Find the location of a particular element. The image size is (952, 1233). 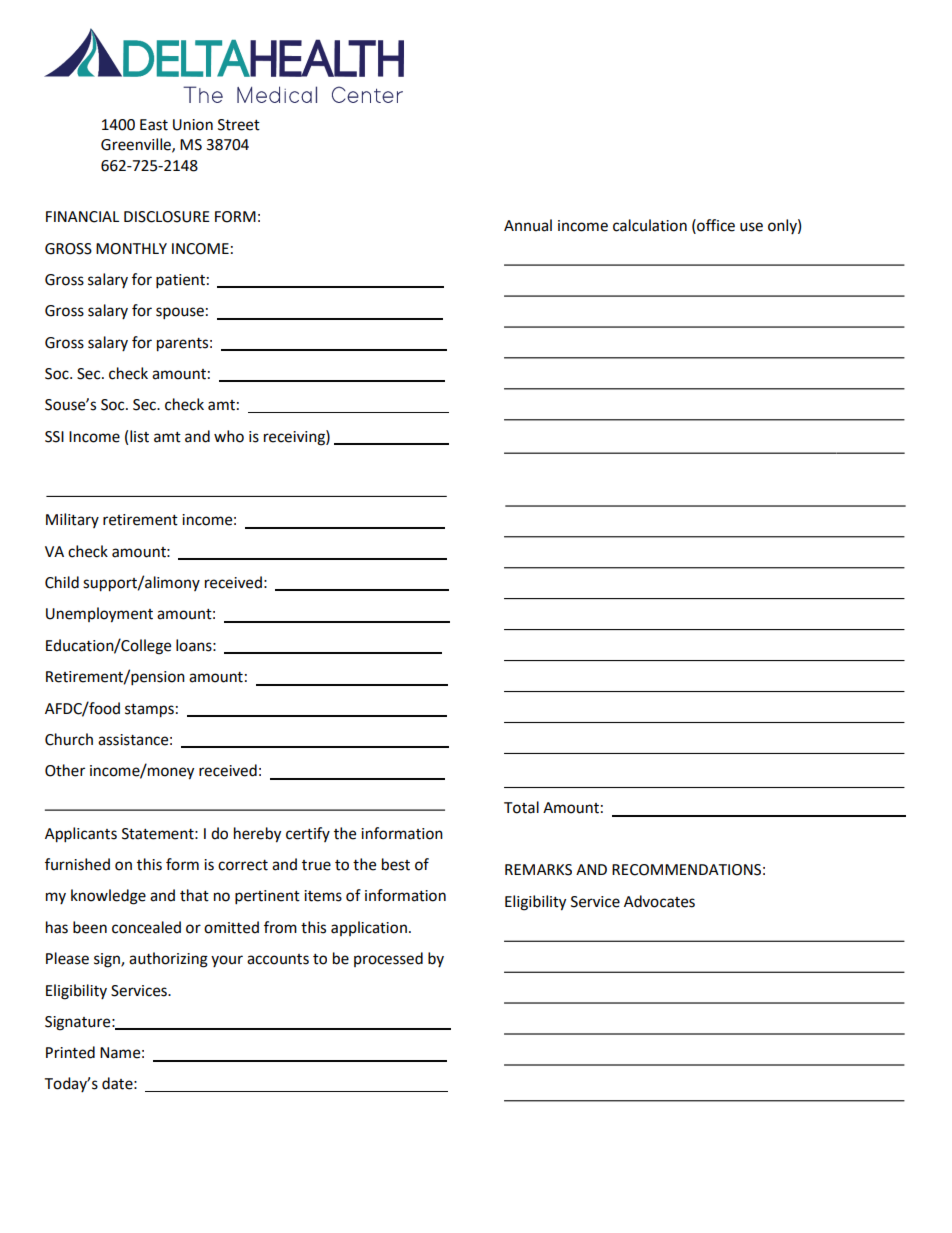

Unemployment is located at coordinates (99, 615).
